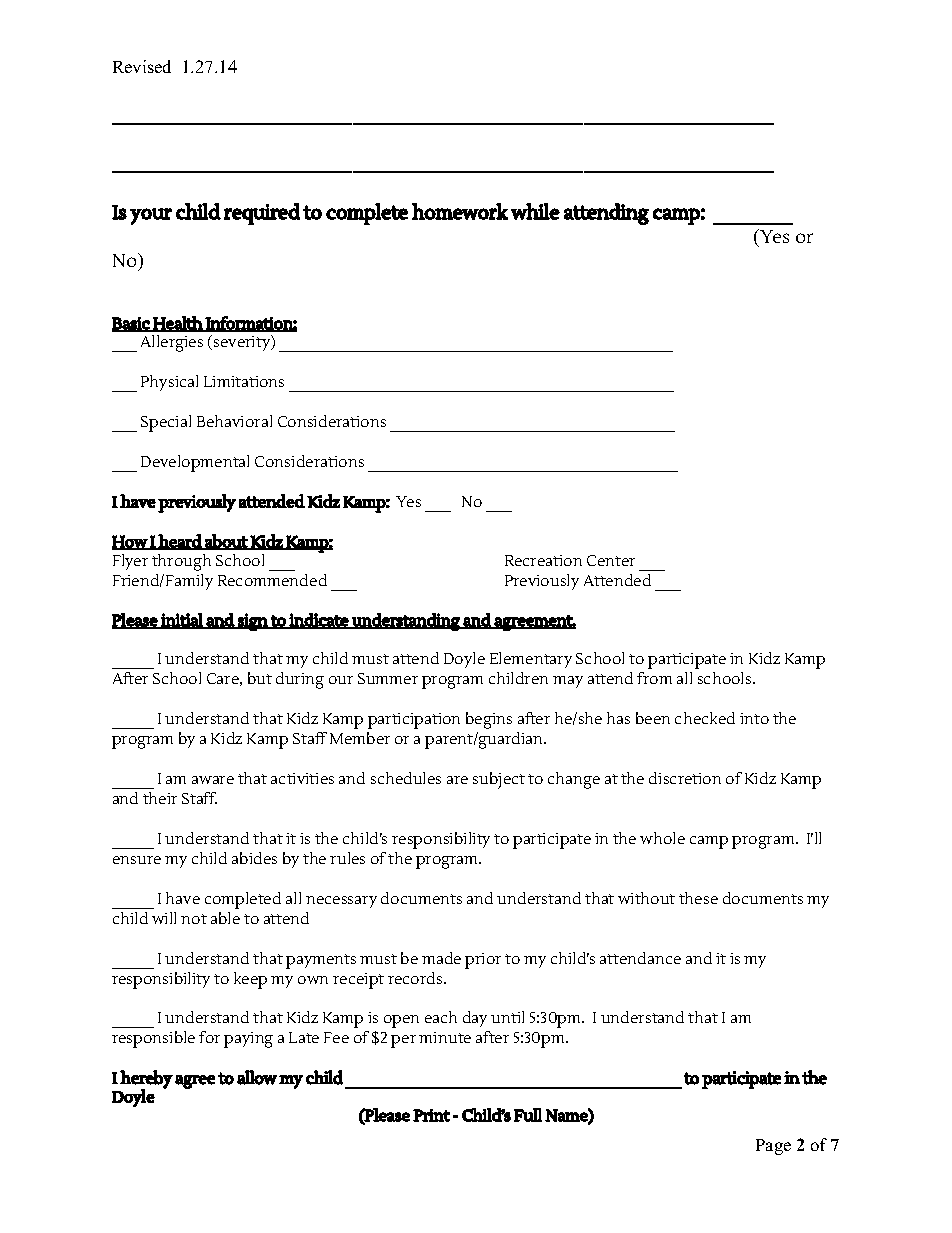  Describe the element at coordinates (531, 660) in the screenshot. I see `Elementary` at that location.
